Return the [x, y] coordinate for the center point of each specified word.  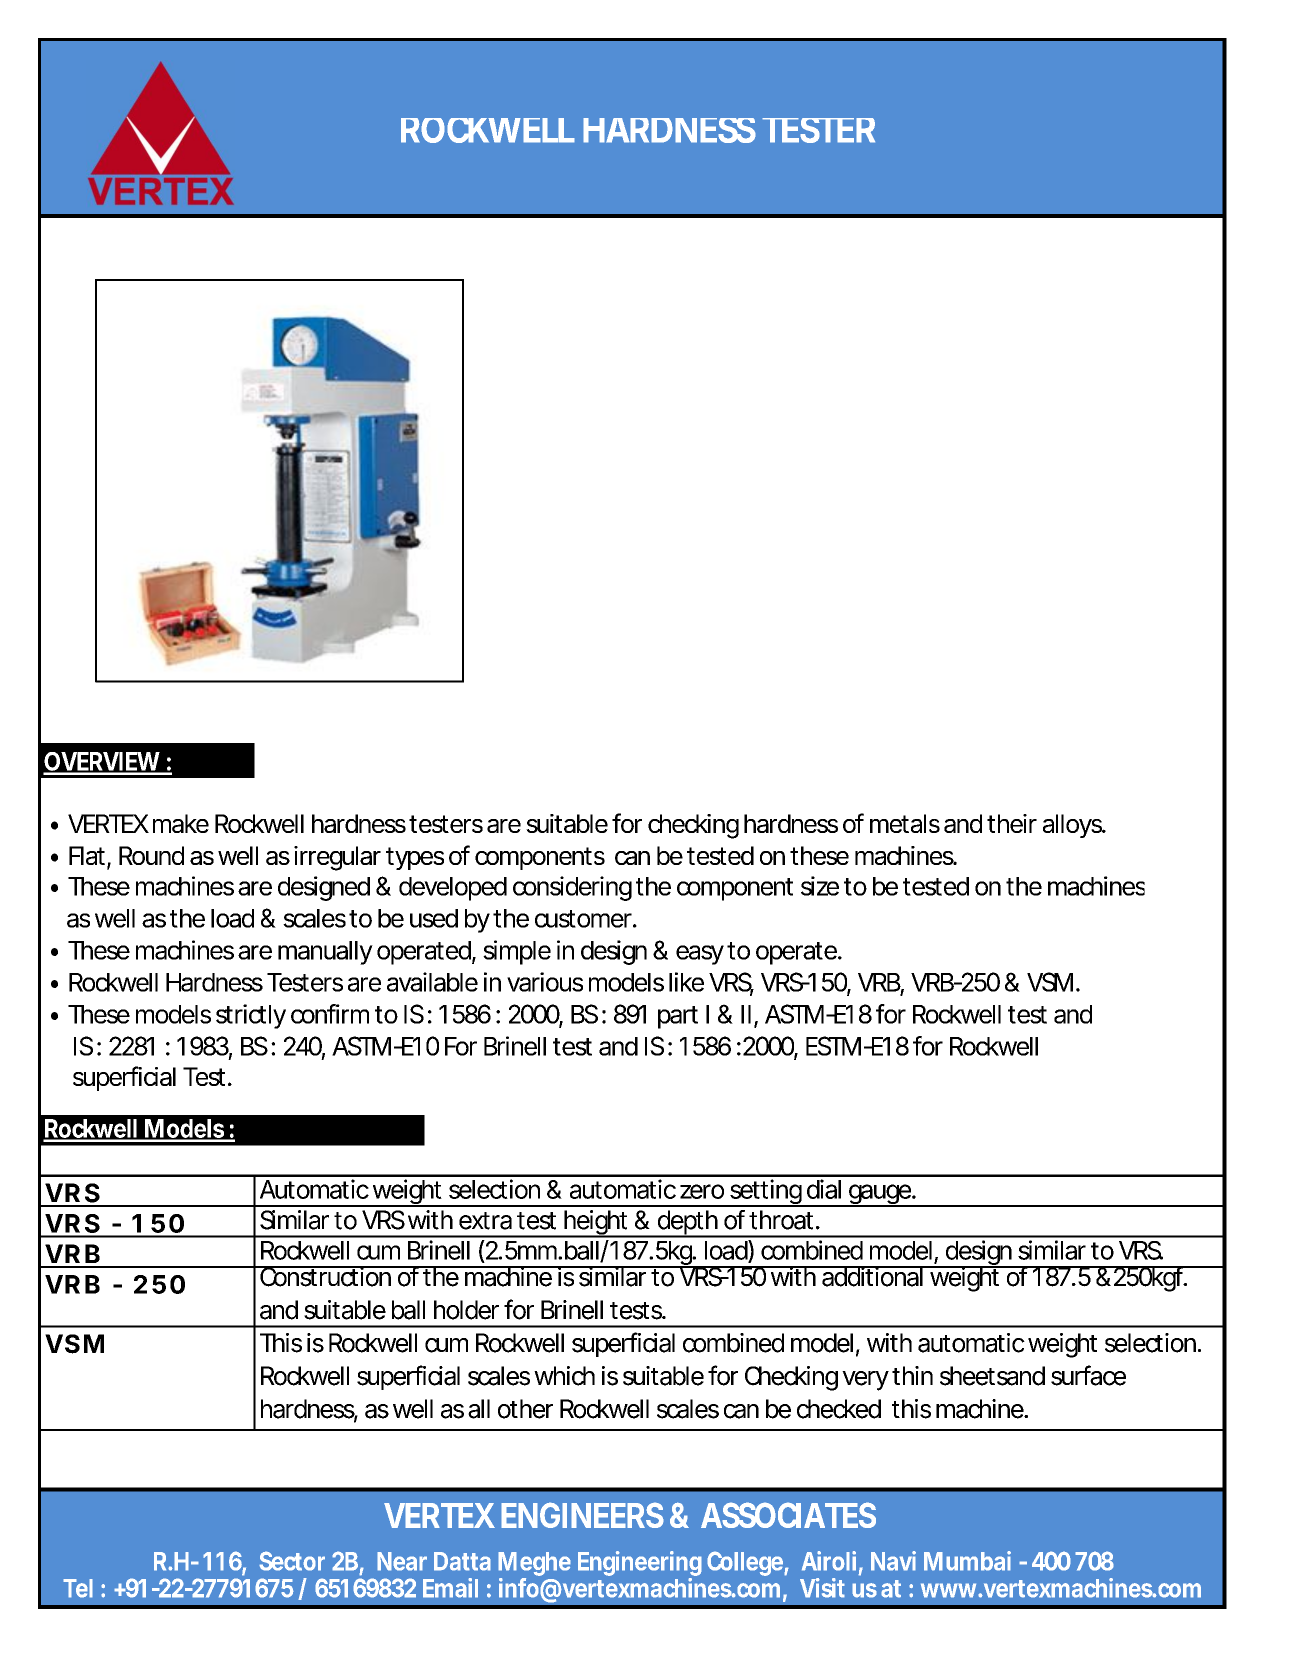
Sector [292, 1561]
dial [824, 1189]
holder [466, 1310]
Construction [325, 1276]
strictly [251, 1016]
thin [912, 1375]
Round [151, 855]
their [1012, 823]
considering [572, 888]
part [678, 1017]
